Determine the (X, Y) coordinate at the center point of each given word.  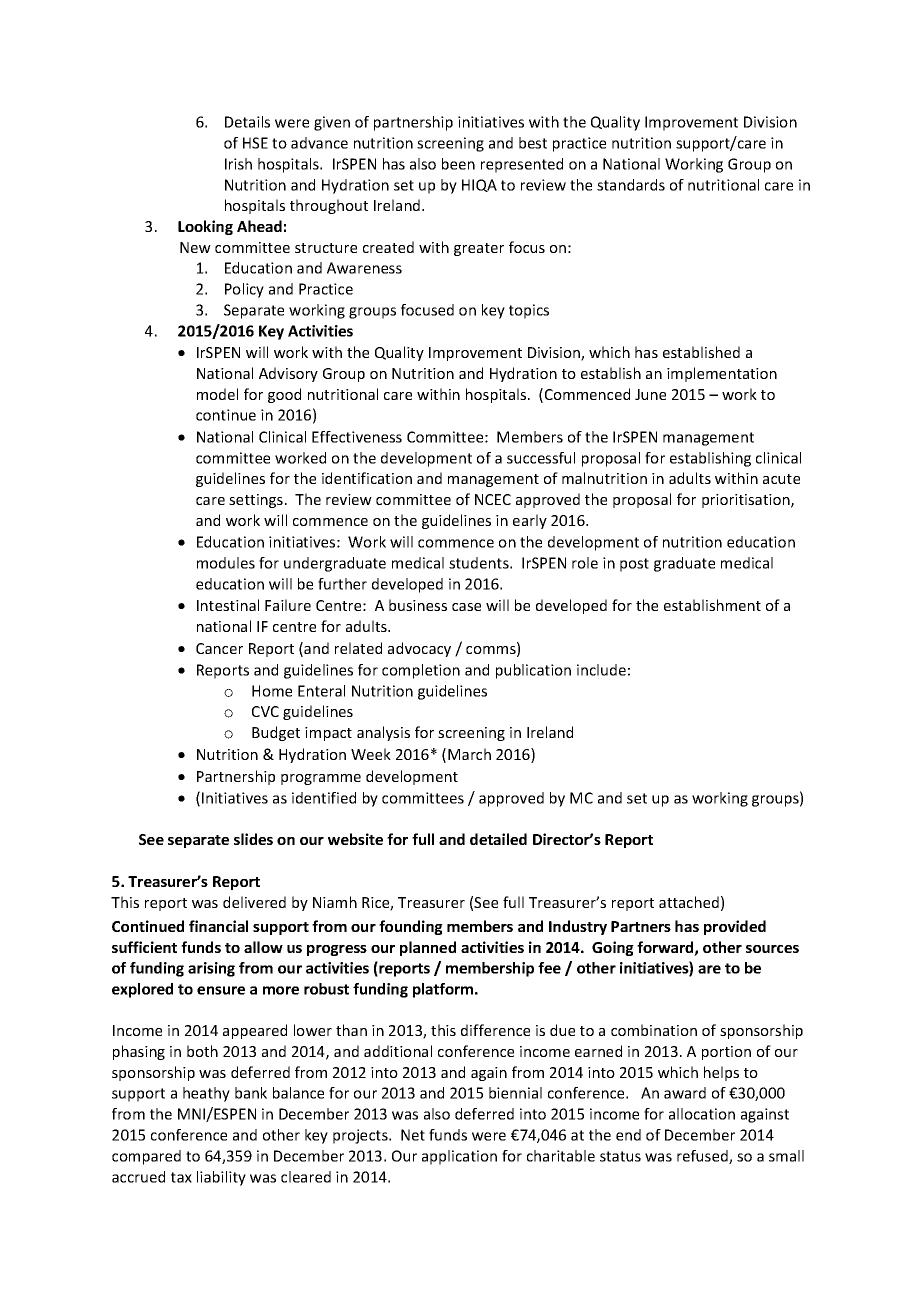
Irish (238, 164)
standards (631, 185)
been (458, 164)
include (601, 670)
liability (221, 1178)
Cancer (219, 648)
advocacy (419, 649)
